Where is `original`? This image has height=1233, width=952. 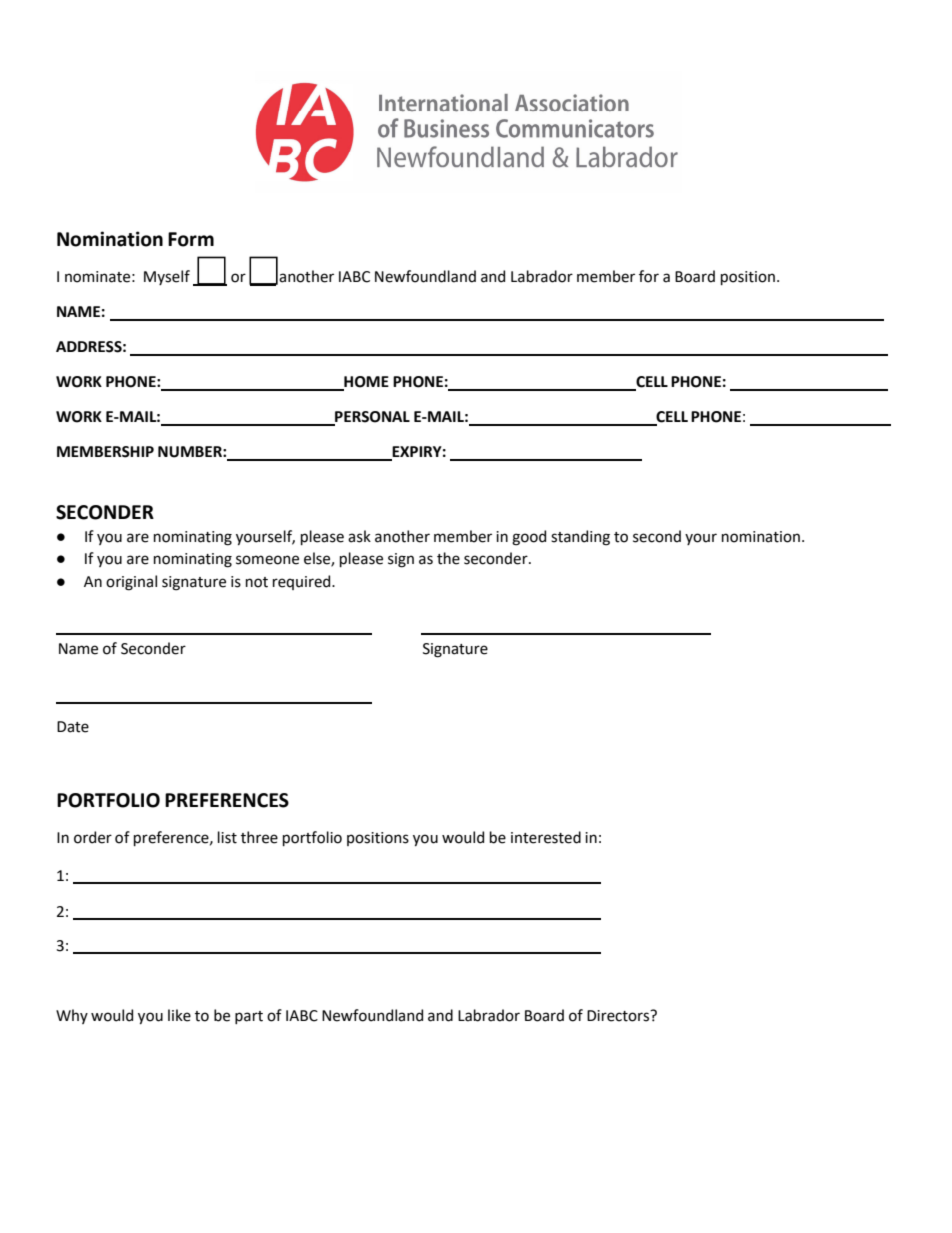
original is located at coordinates (131, 583).
